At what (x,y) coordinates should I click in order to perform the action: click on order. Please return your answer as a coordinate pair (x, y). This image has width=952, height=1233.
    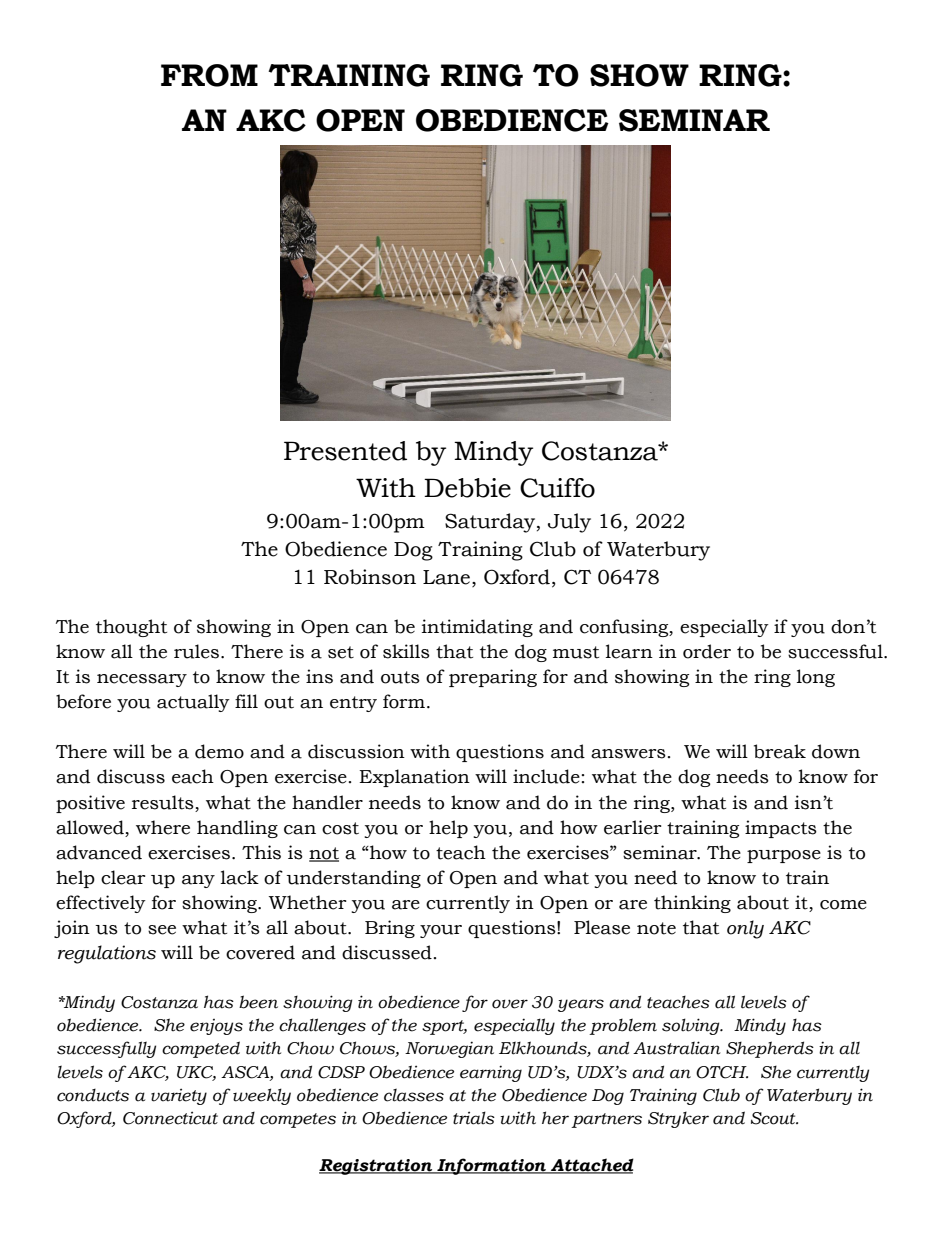
    Looking at the image, I should click on (707, 651).
